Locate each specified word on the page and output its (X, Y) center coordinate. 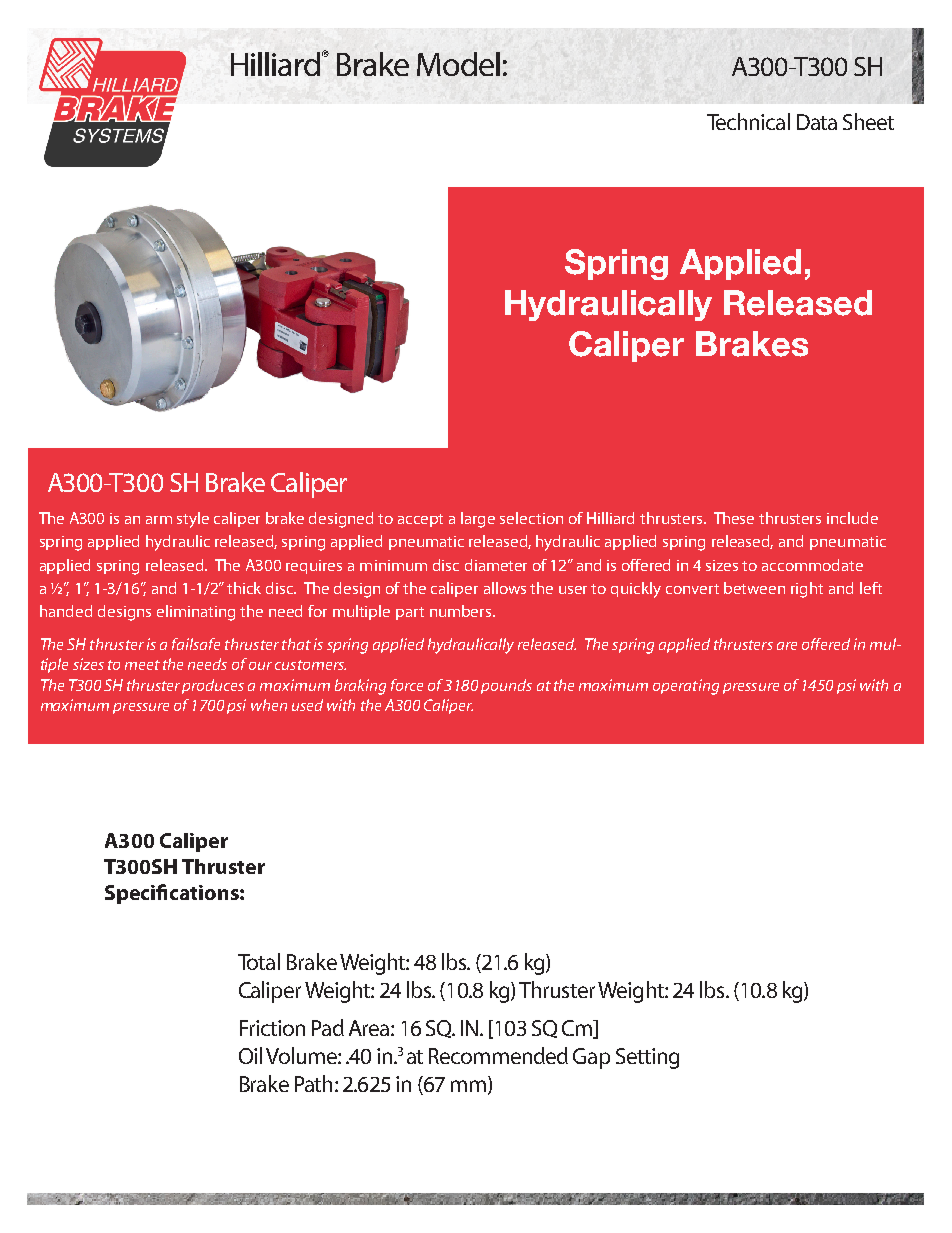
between (754, 588)
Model (458, 64)
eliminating (196, 613)
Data (817, 122)
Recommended (498, 1055)
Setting (647, 1058)
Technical (748, 121)
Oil (250, 1055)
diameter (496, 565)
